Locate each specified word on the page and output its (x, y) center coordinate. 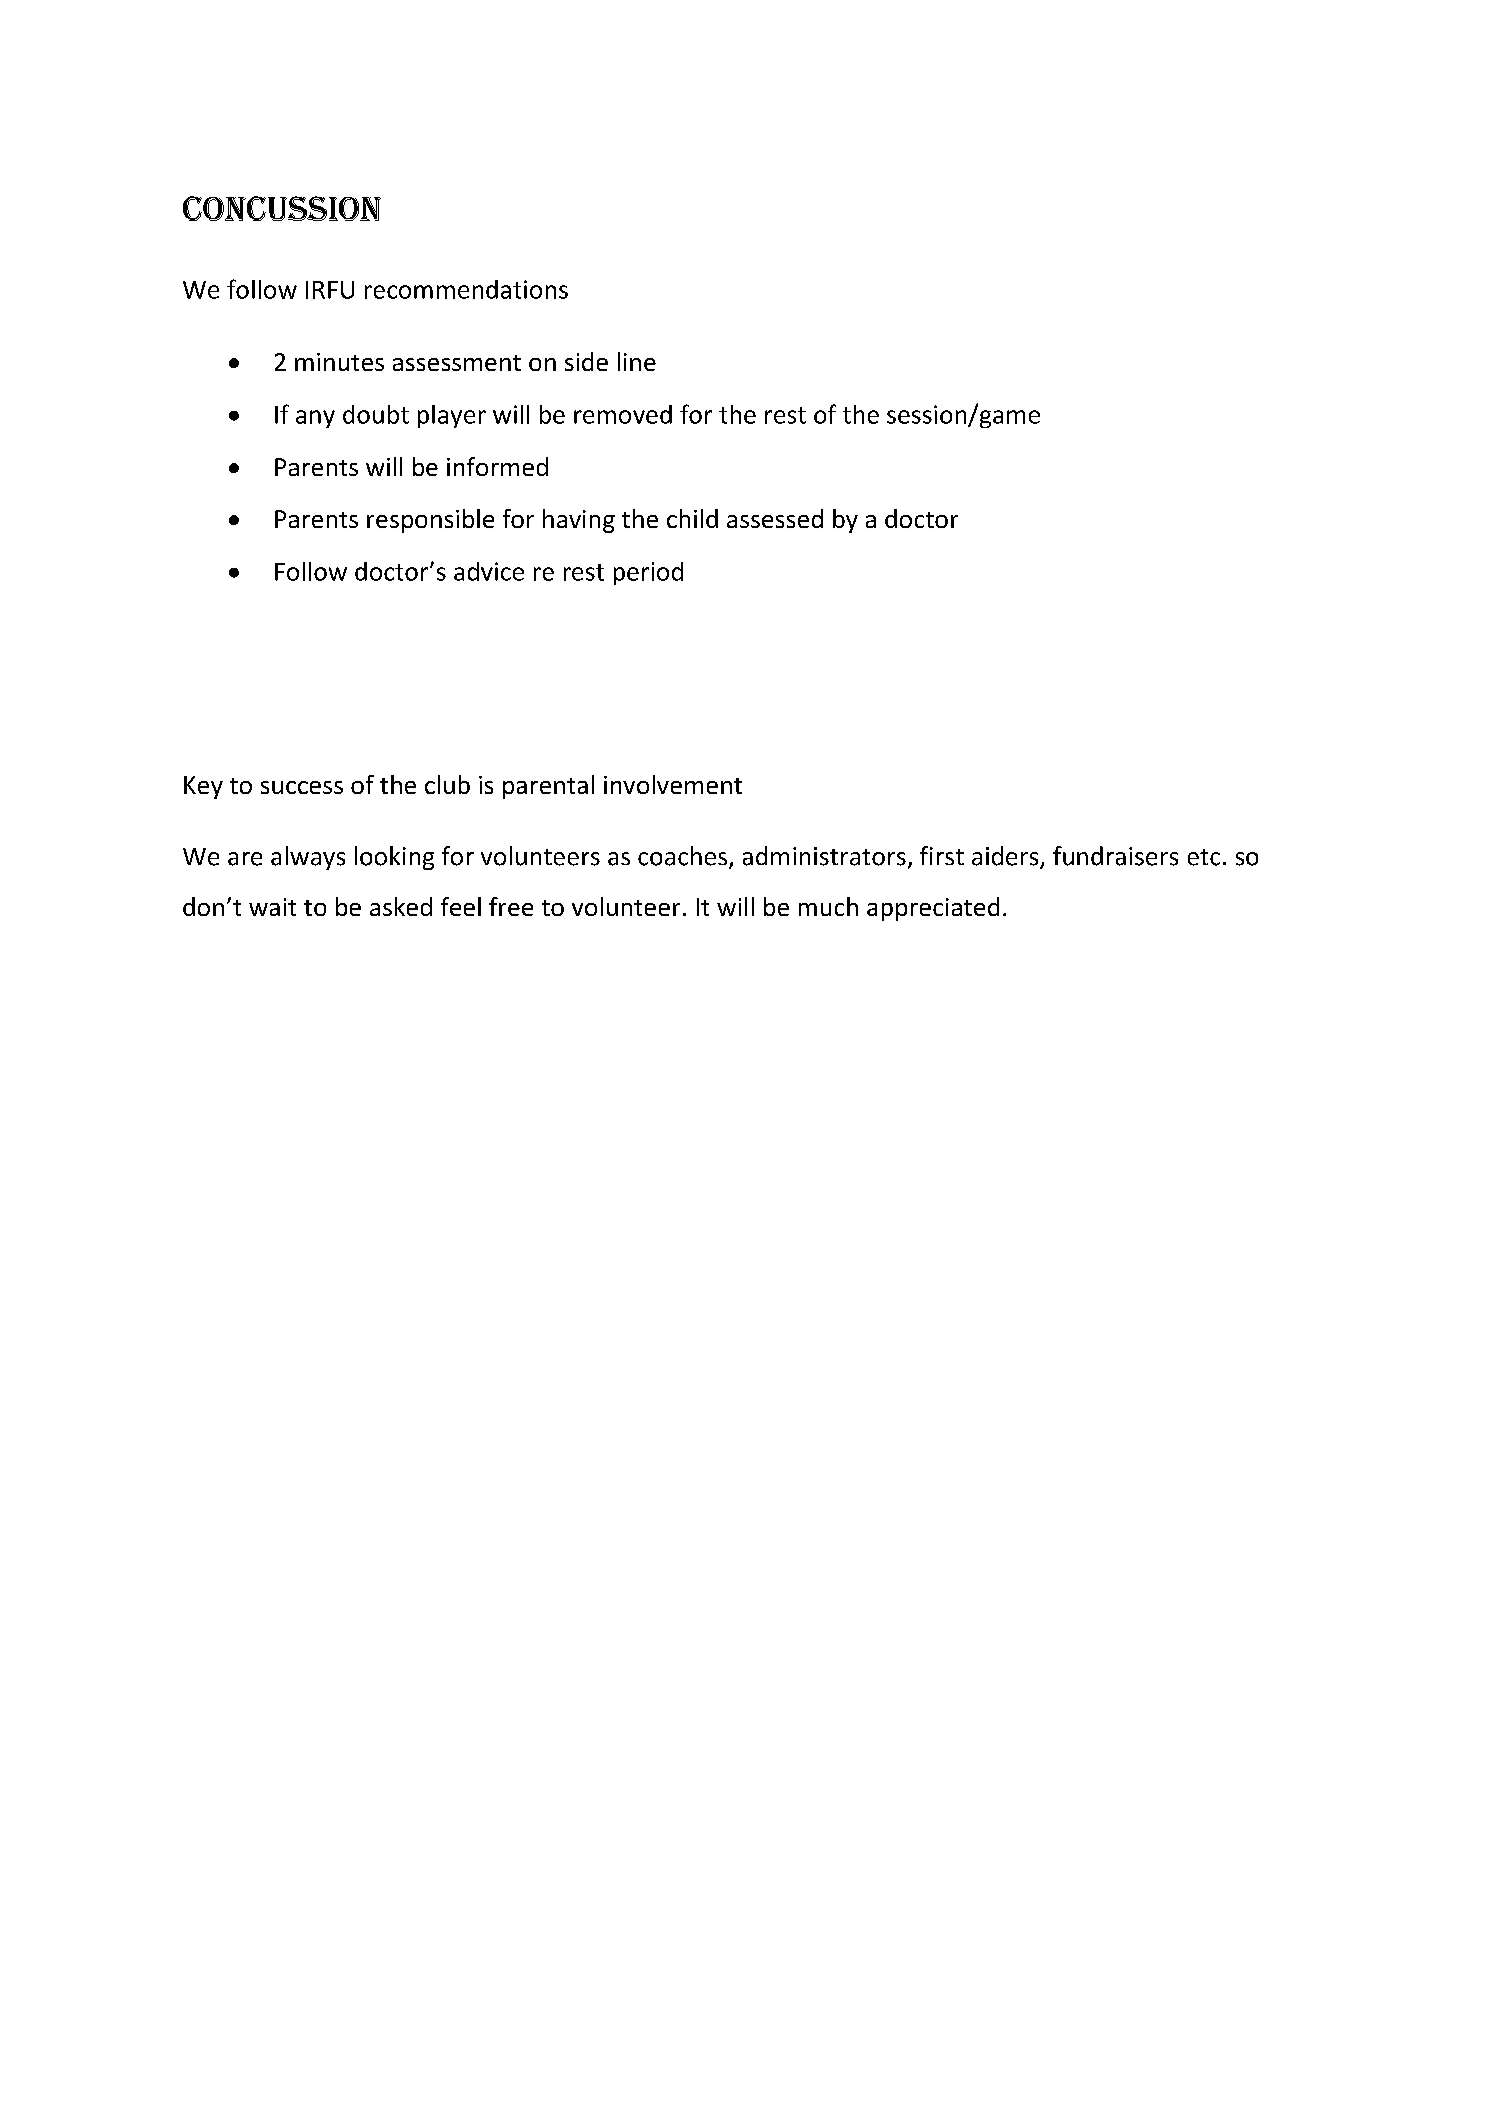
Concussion (282, 208)
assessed (775, 518)
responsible (430, 521)
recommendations (466, 289)
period (648, 573)
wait (272, 907)
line (637, 361)
